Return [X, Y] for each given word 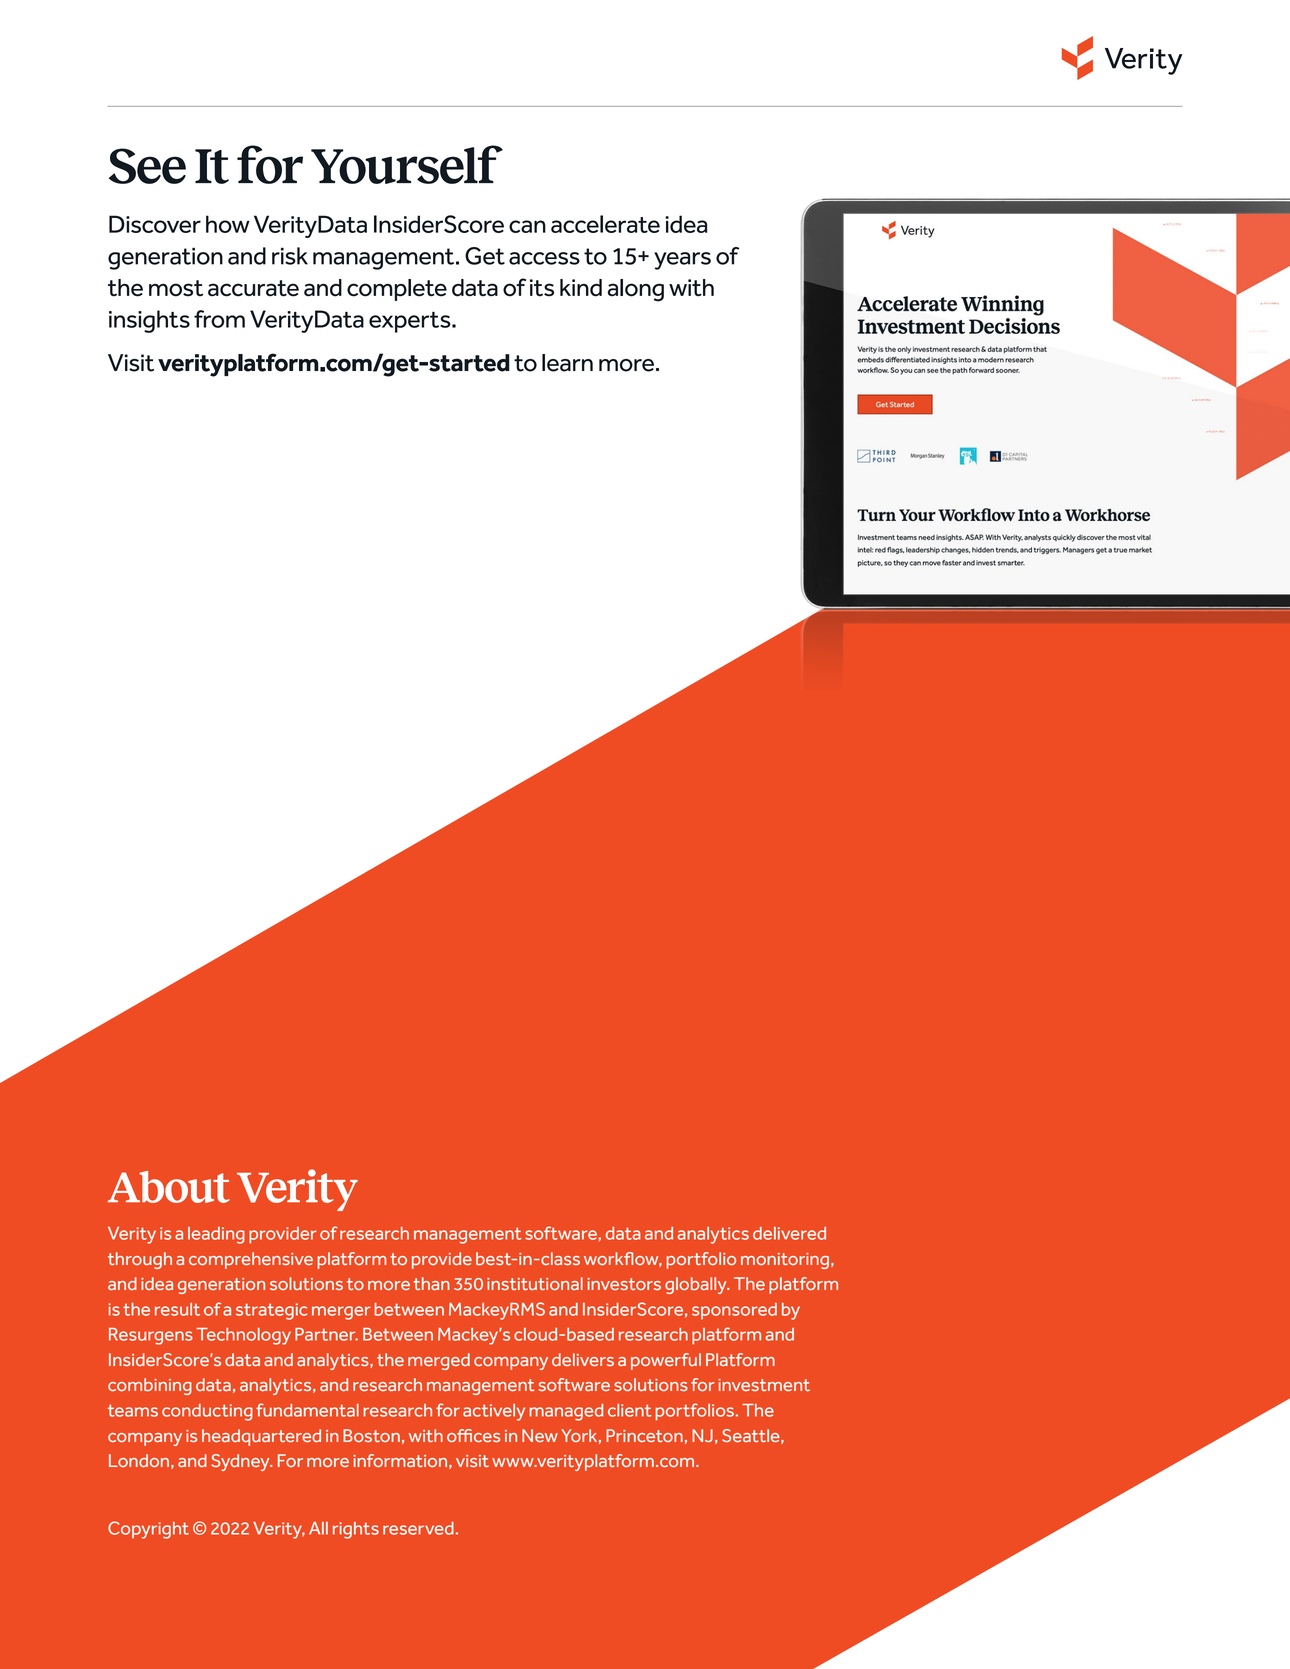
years [682, 261]
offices [473, 1435]
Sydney [241, 1462]
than [432, 1283]
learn [567, 363]
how [228, 224]
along [636, 290]
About [169, 1187]
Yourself [407, 164]
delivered [789, 1233]
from [219, 319]
